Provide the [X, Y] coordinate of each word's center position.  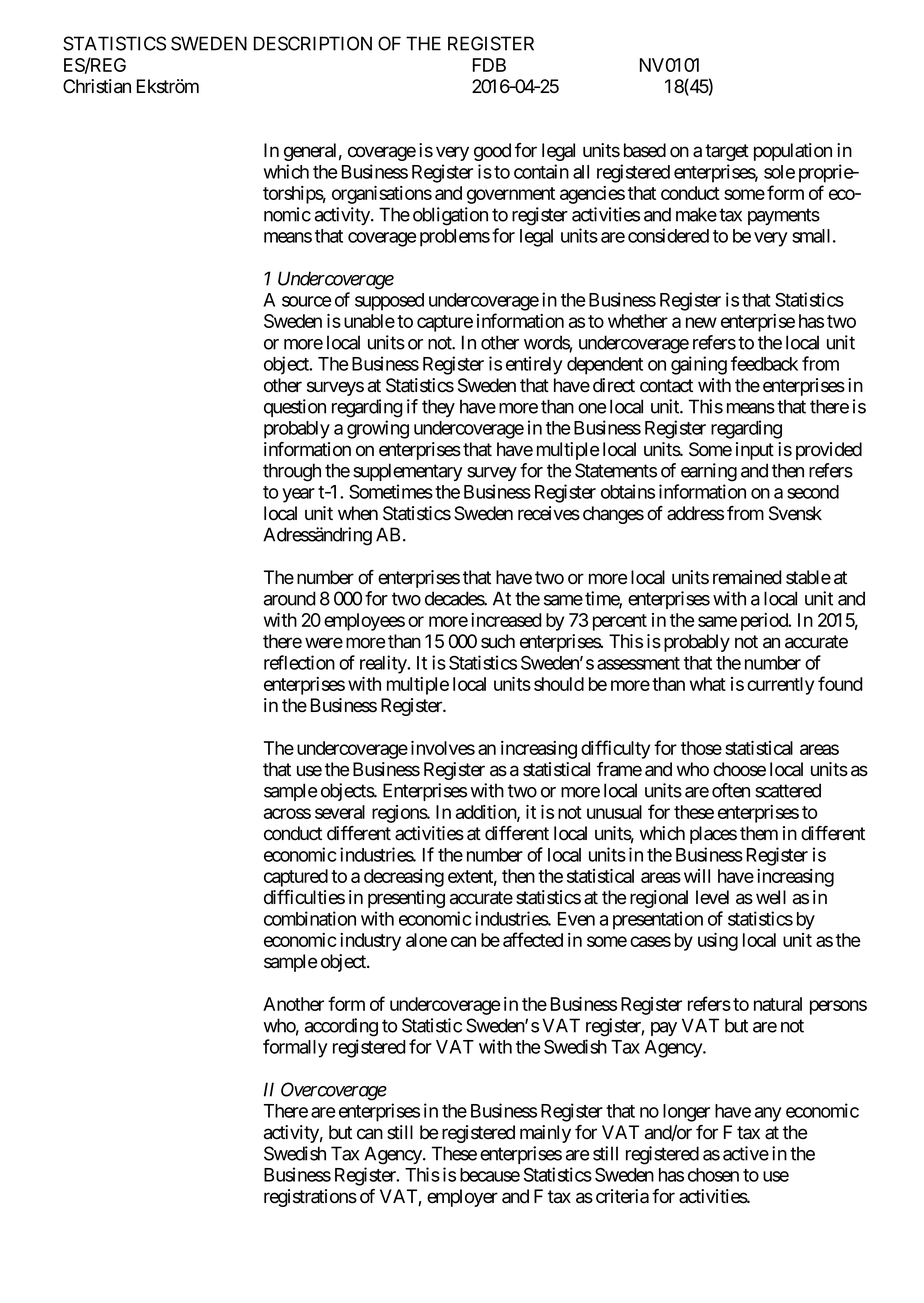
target [727, 152]
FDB [489, 65]
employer [462, 1198]
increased [506, 620]
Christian [97, 86]
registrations [310, 1198]
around [290, 598]
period [765, 622]
